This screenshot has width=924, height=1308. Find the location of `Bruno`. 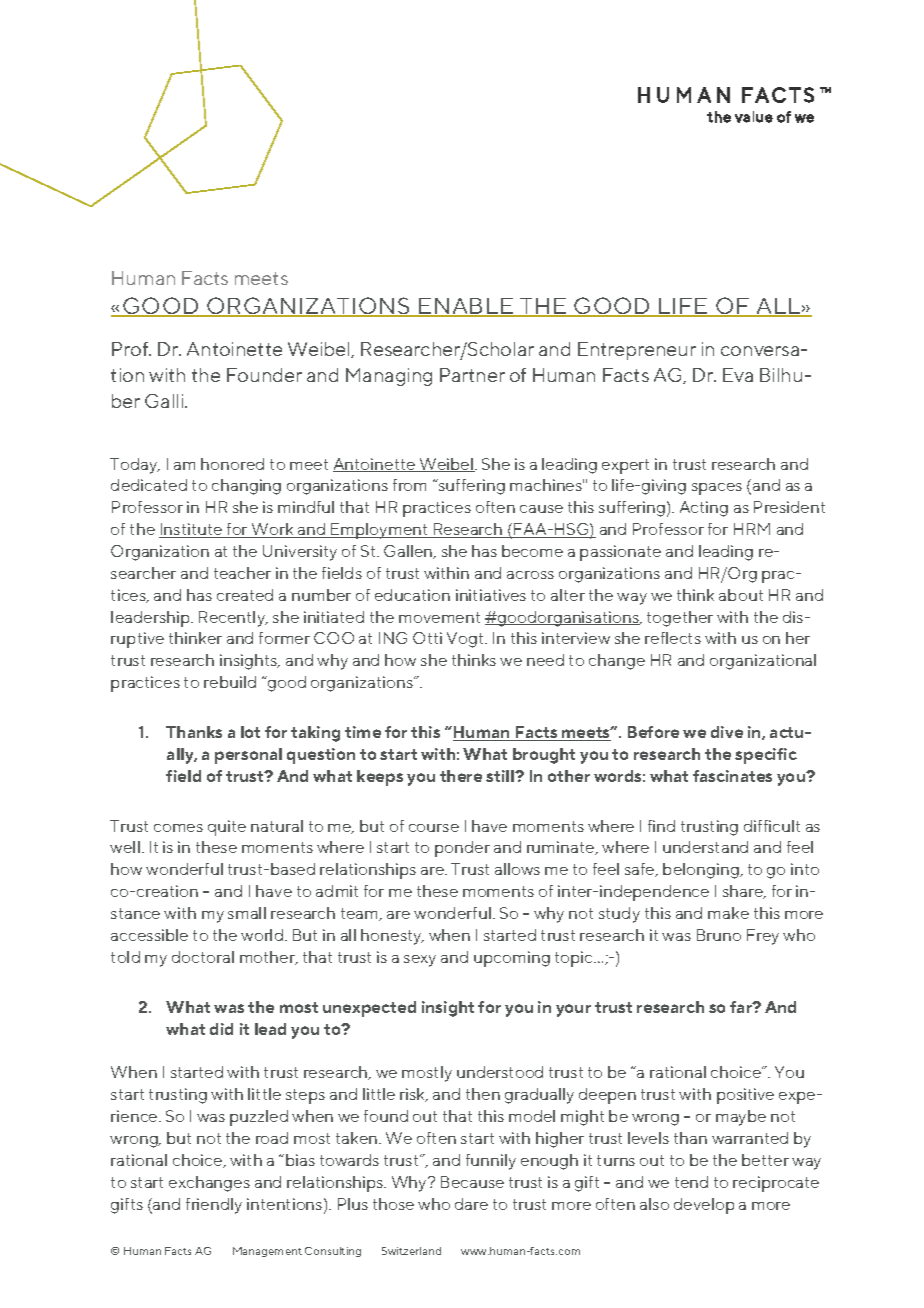

Bruno is located at coordinates (719, 935).
